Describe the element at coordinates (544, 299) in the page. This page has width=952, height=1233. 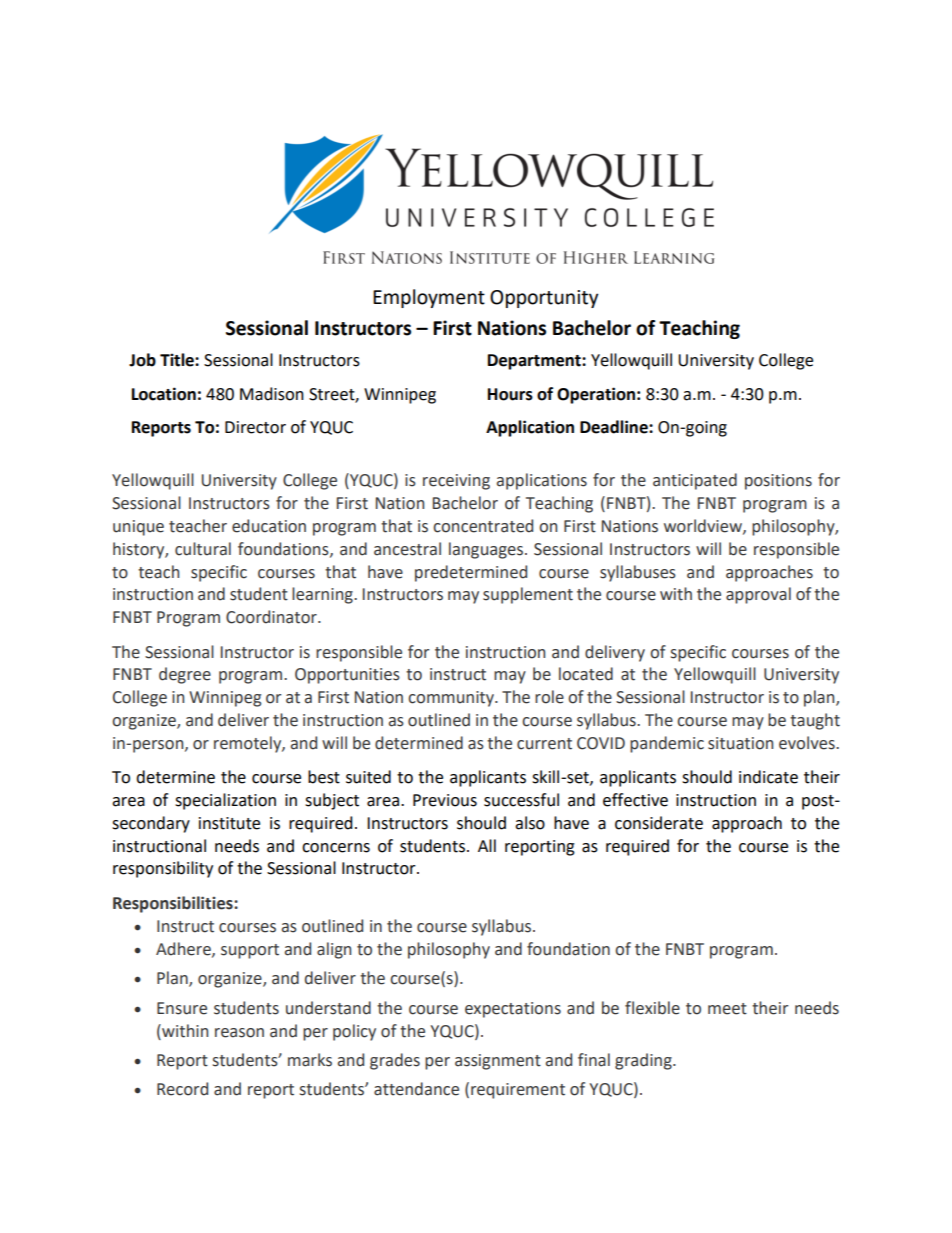
I see `Opportunity` at that location.
